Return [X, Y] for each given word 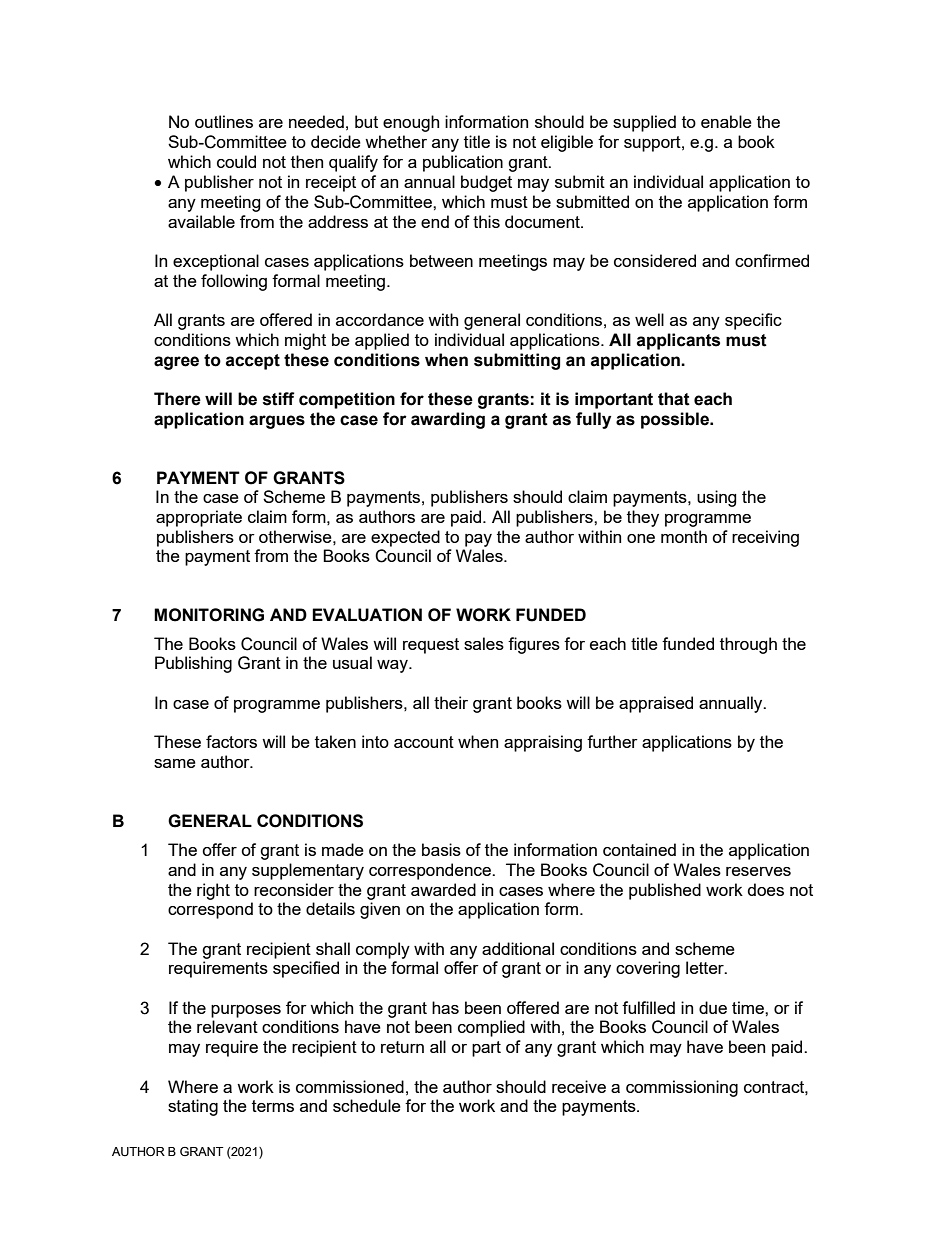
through [748, 645]
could [236, 161]
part [486, 1049]
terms [273, 1106]
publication [463, 163]
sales [484, 643]
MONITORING [209, 615]
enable [726, 121]
